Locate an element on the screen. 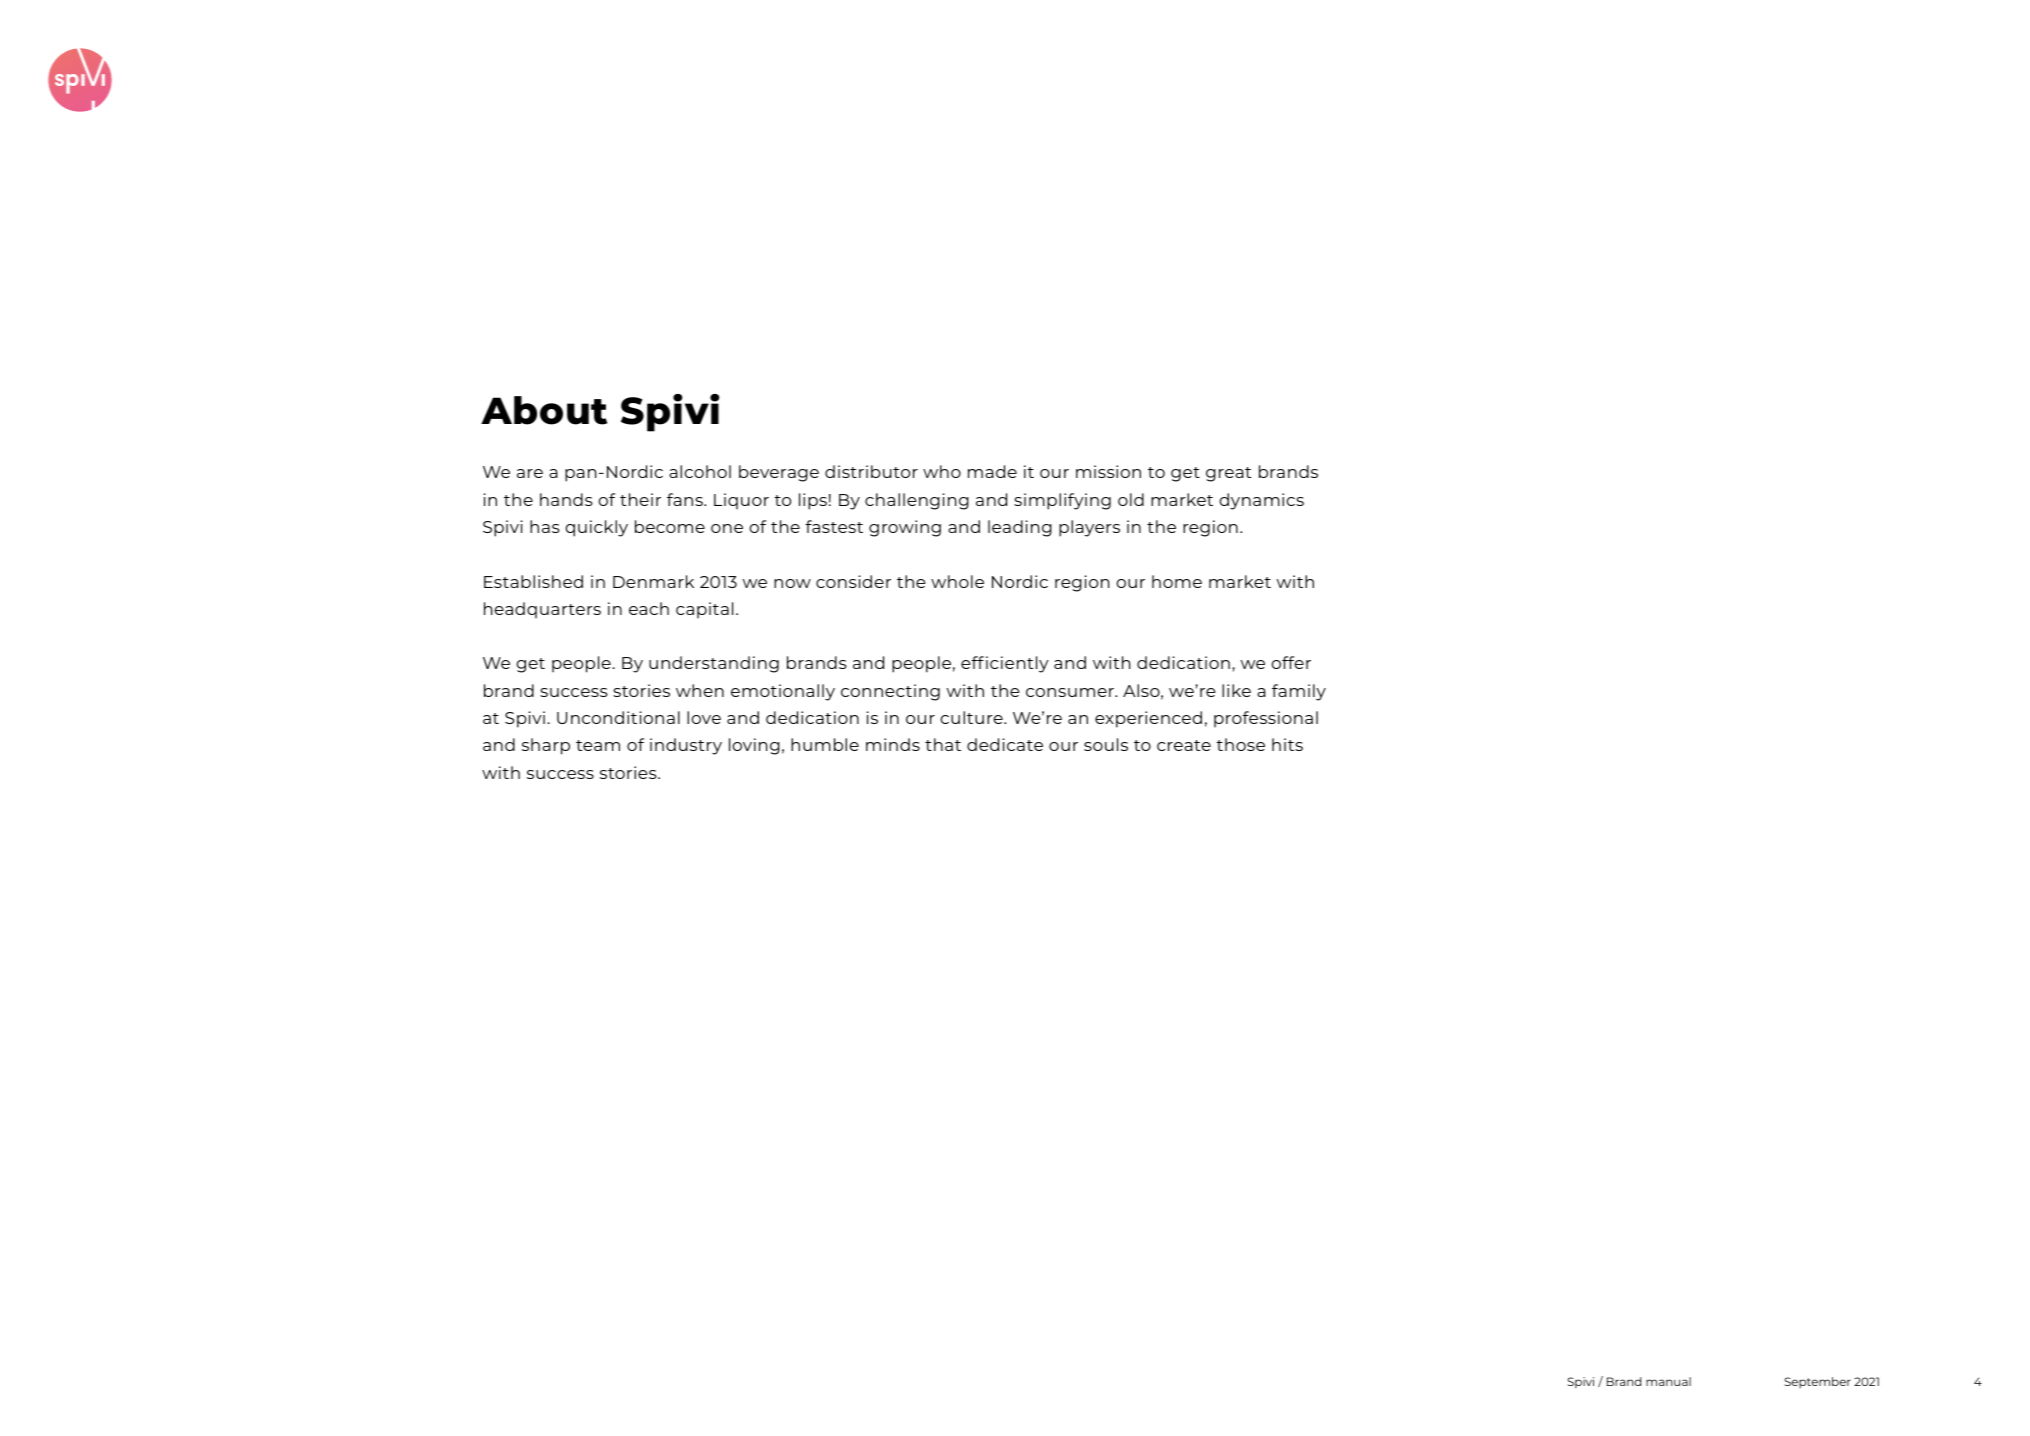 Image resolution: width=2030 pixels, height=1436 pixels. those is located at coordinates (1240, 744).
